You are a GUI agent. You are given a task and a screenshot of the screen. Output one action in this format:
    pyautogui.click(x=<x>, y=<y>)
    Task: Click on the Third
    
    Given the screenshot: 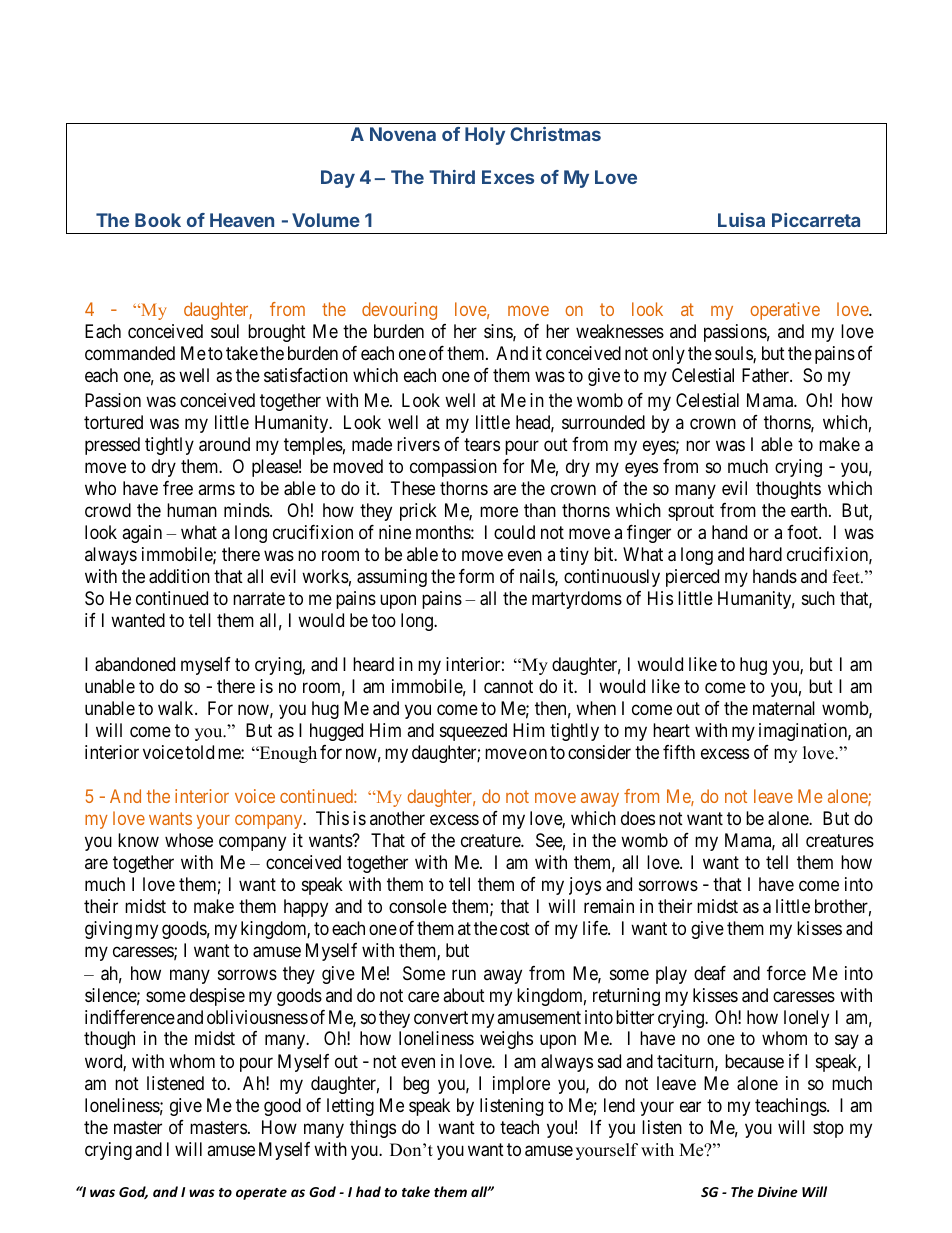 What is the action you would take?
    pyautogui.click(x=452, y=177)
